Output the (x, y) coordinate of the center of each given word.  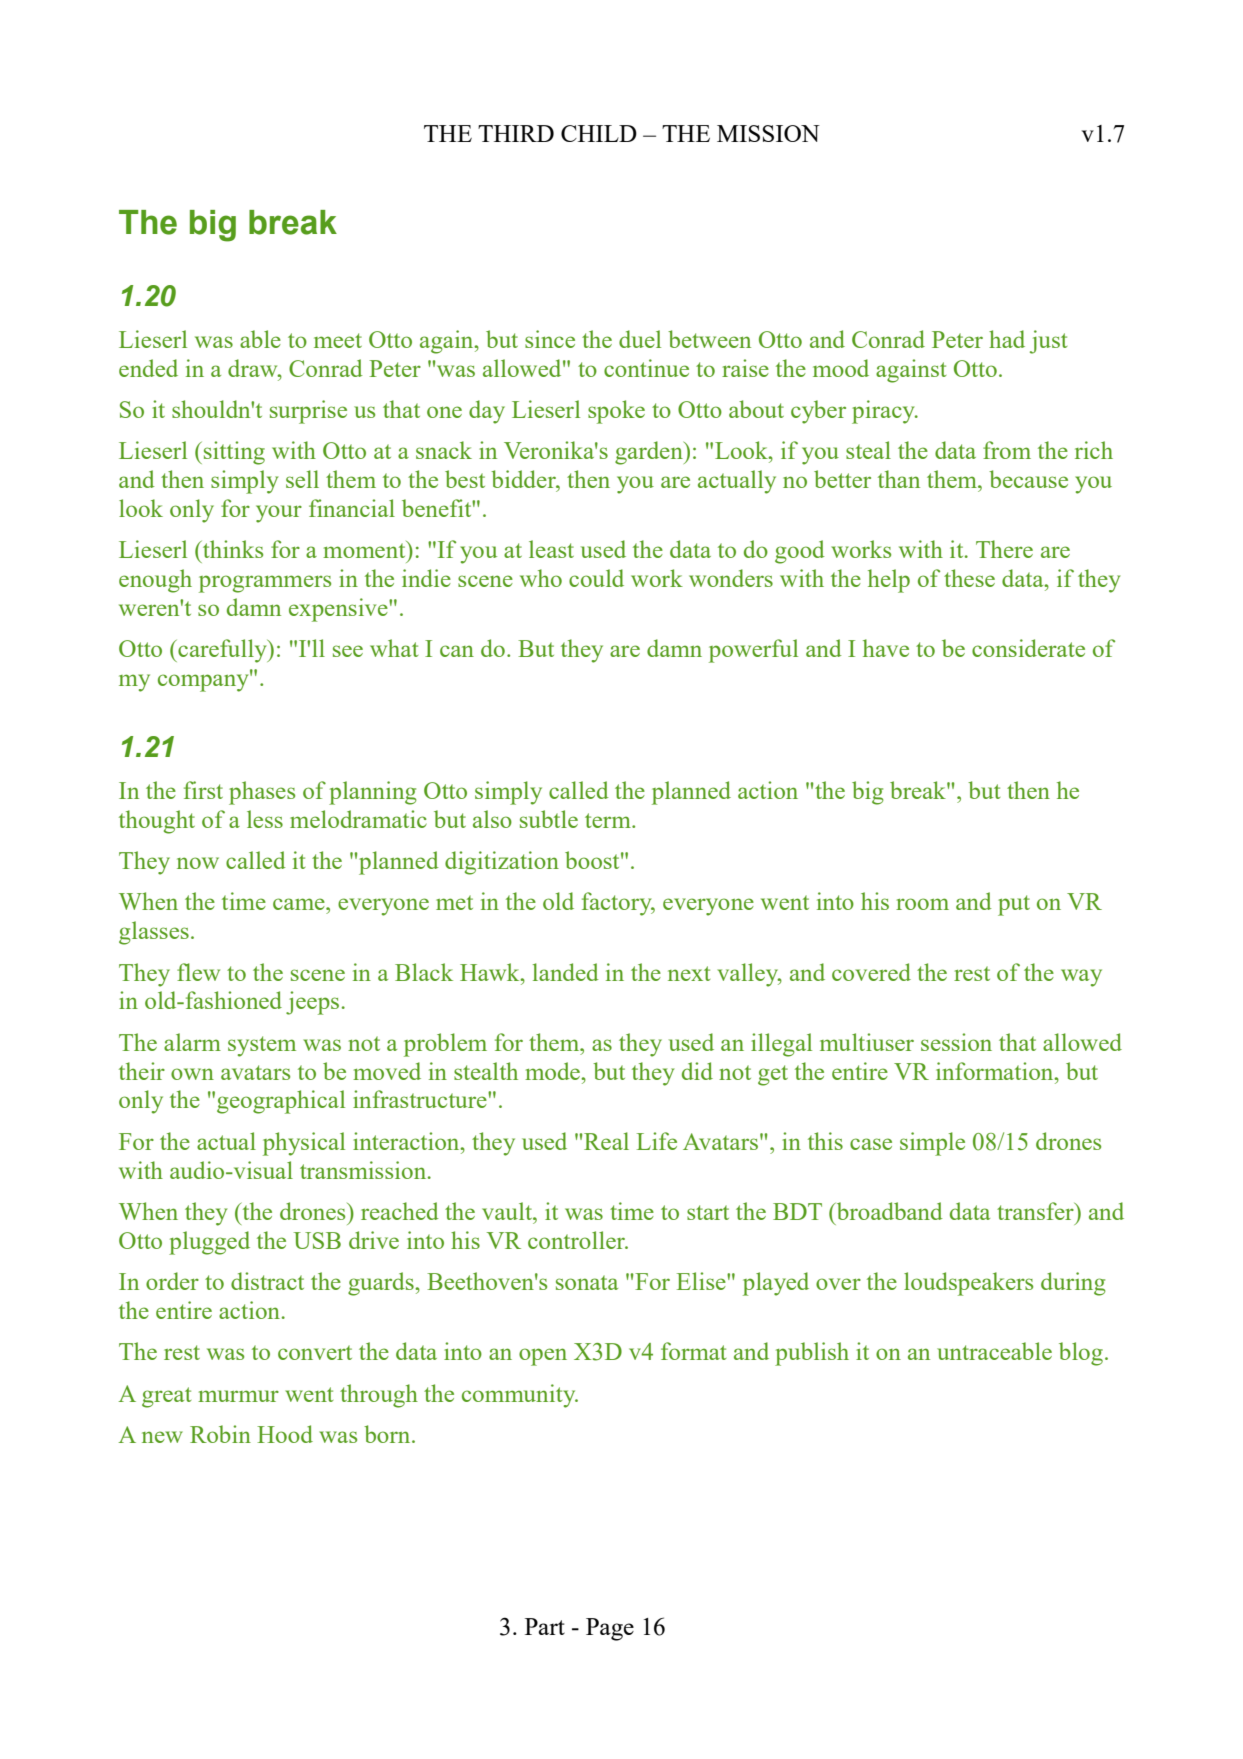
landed (566, 972)
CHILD (599, 133)
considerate (1028, 648)
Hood (285, 1434)
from (1007, 450)
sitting (234, 453)
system (262, 1046)
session (956, 1042)
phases (262, 793)
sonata (587, 1282)
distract (267, 1281)
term (609, 820)
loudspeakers (968, 1284)
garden (650, 453)
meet (338, 340)
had (1007, 339)
